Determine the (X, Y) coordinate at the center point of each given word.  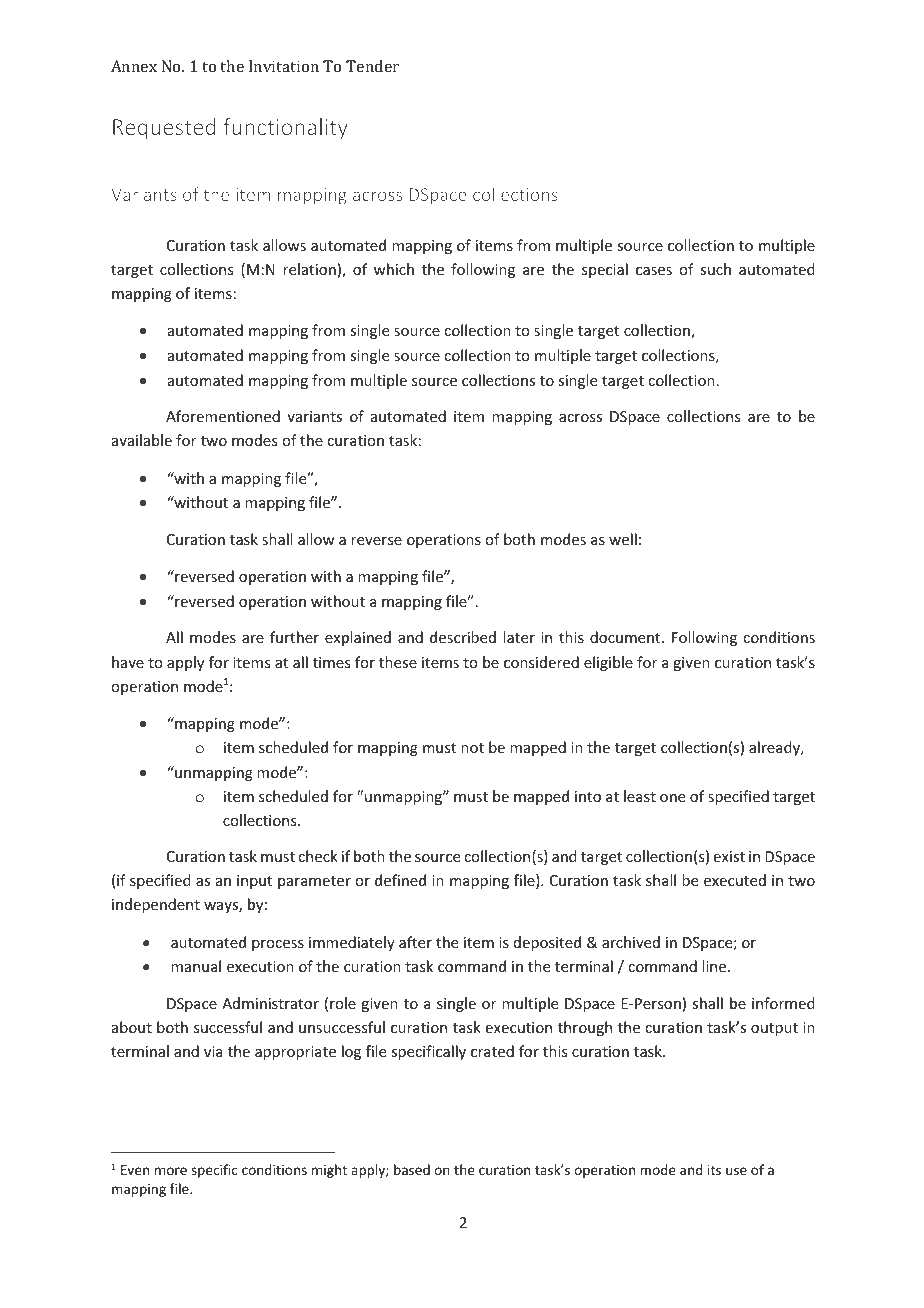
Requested (164, 129)
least (640, 796)
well (623, 539)
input (254, 882)
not (472, 748)
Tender (372, 66)
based (412, 1169)
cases (654, 271)
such (715, 269)
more (171, 1171)
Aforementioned (223, 416)
